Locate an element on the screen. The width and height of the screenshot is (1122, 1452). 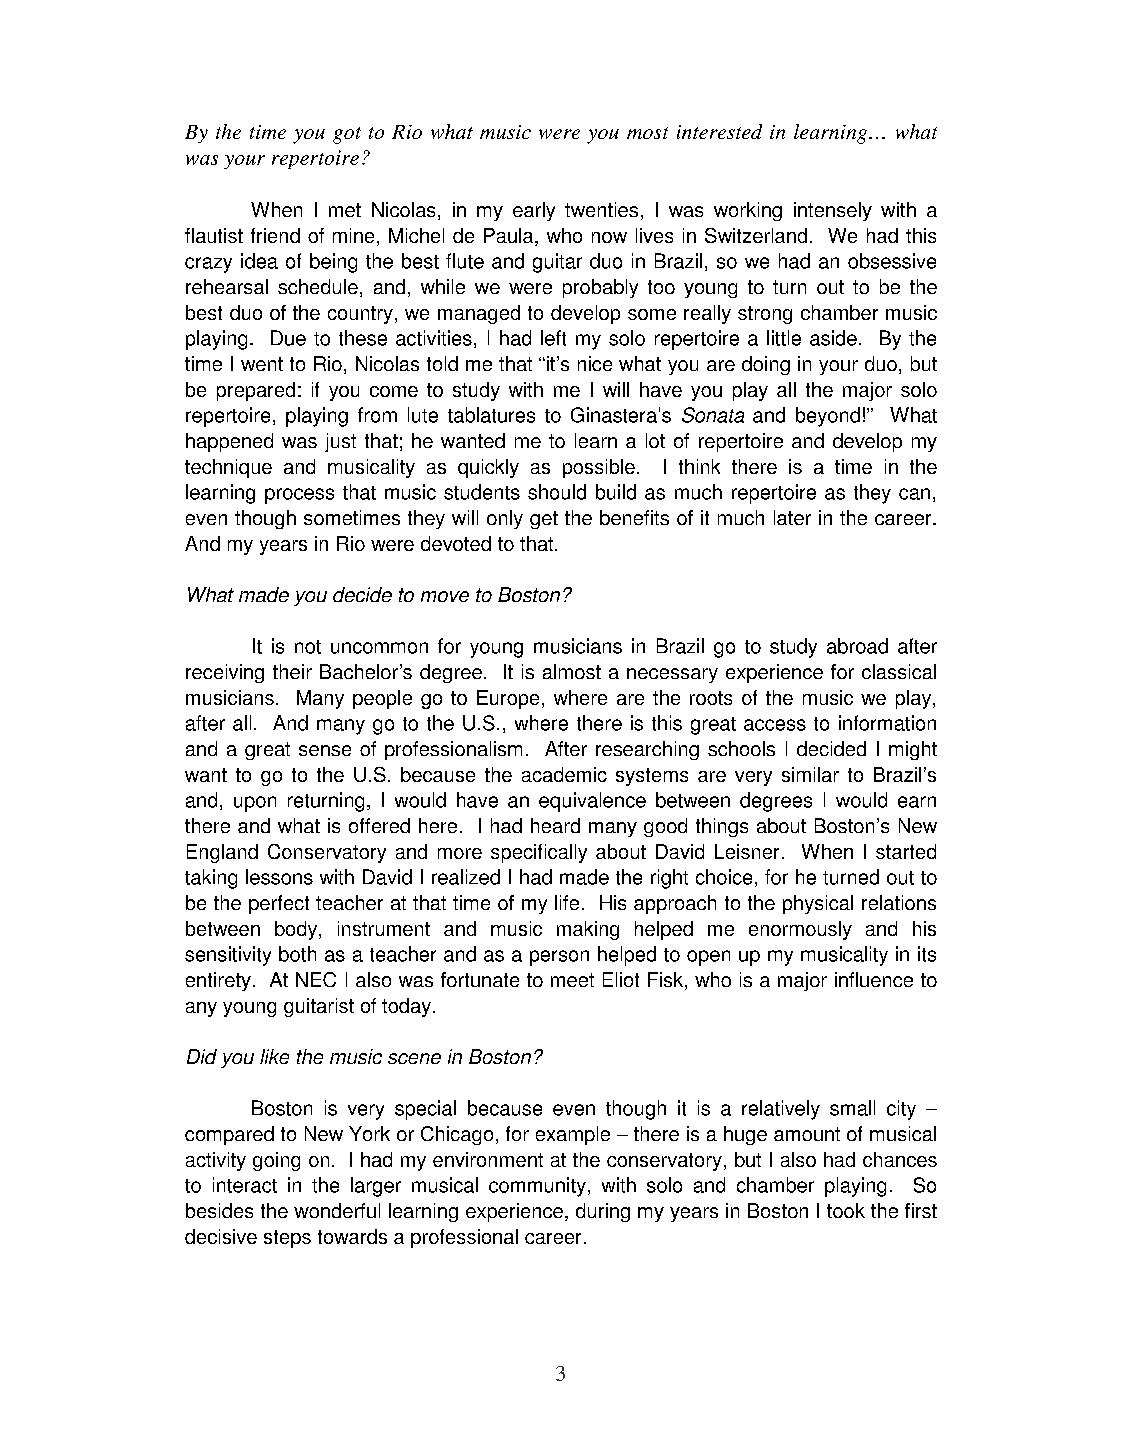
Europe is located at coordinates (508, 699).
